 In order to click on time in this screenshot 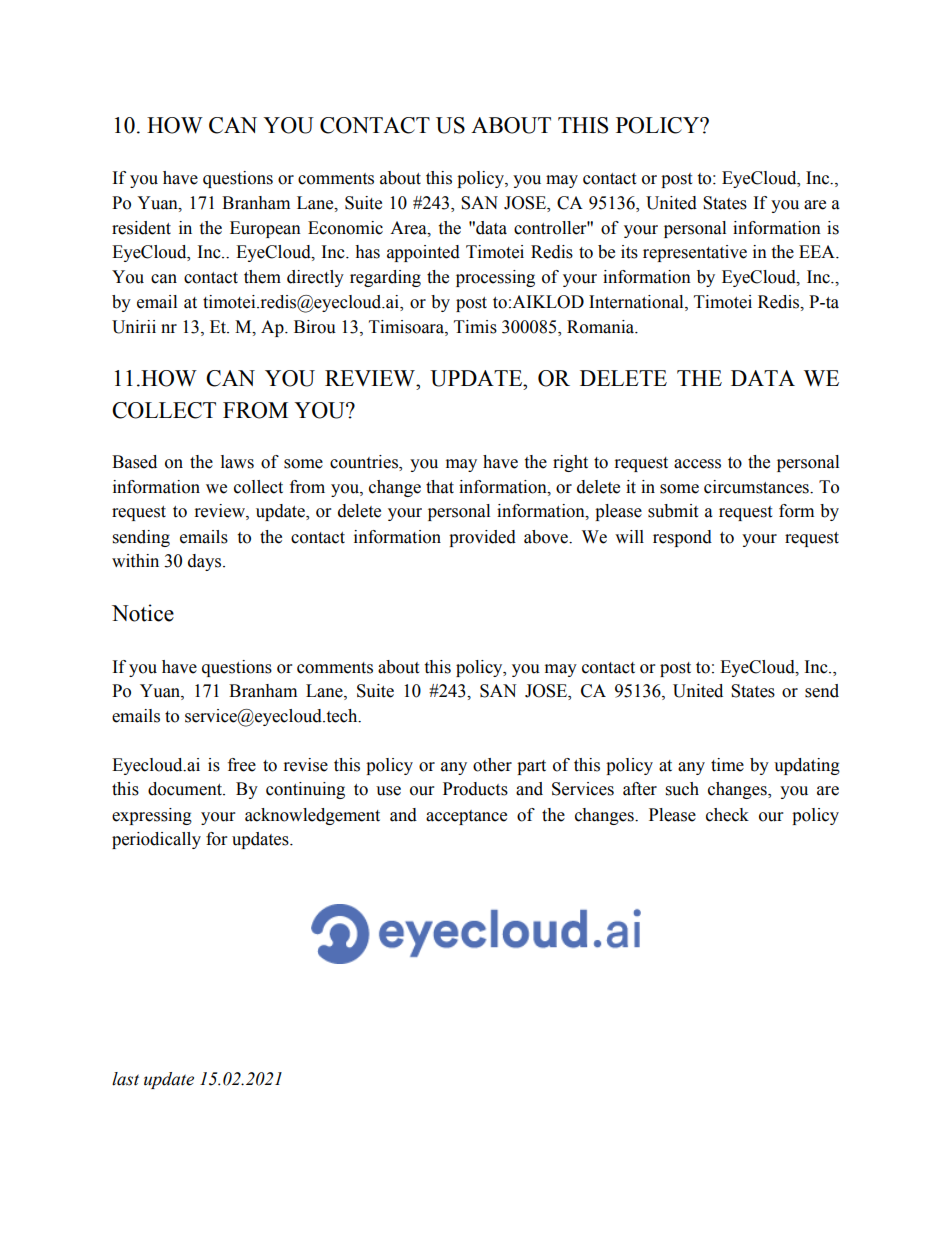, I will do `click(727, 765)`.
